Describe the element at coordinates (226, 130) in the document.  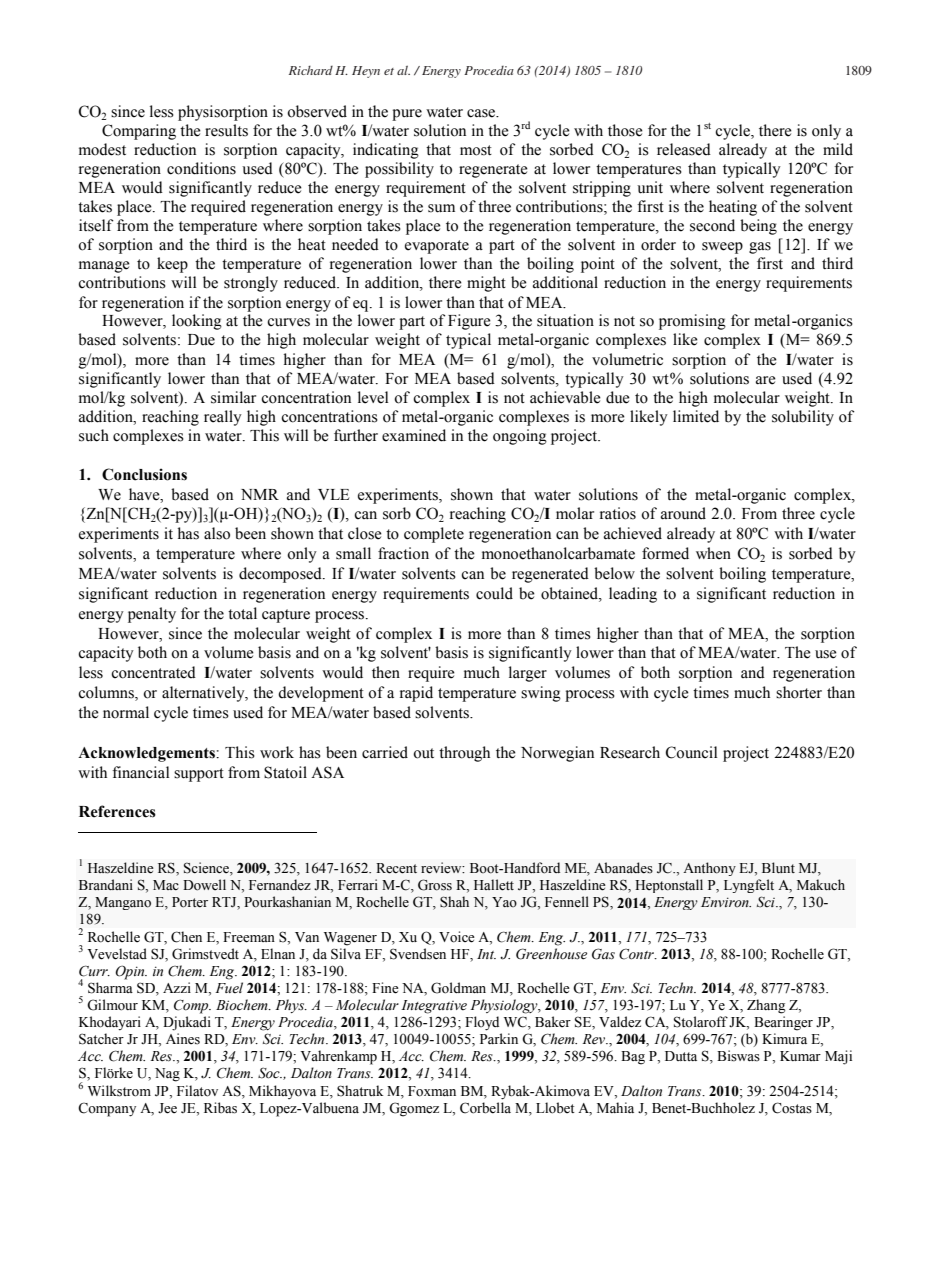
I see `results` at that location.
